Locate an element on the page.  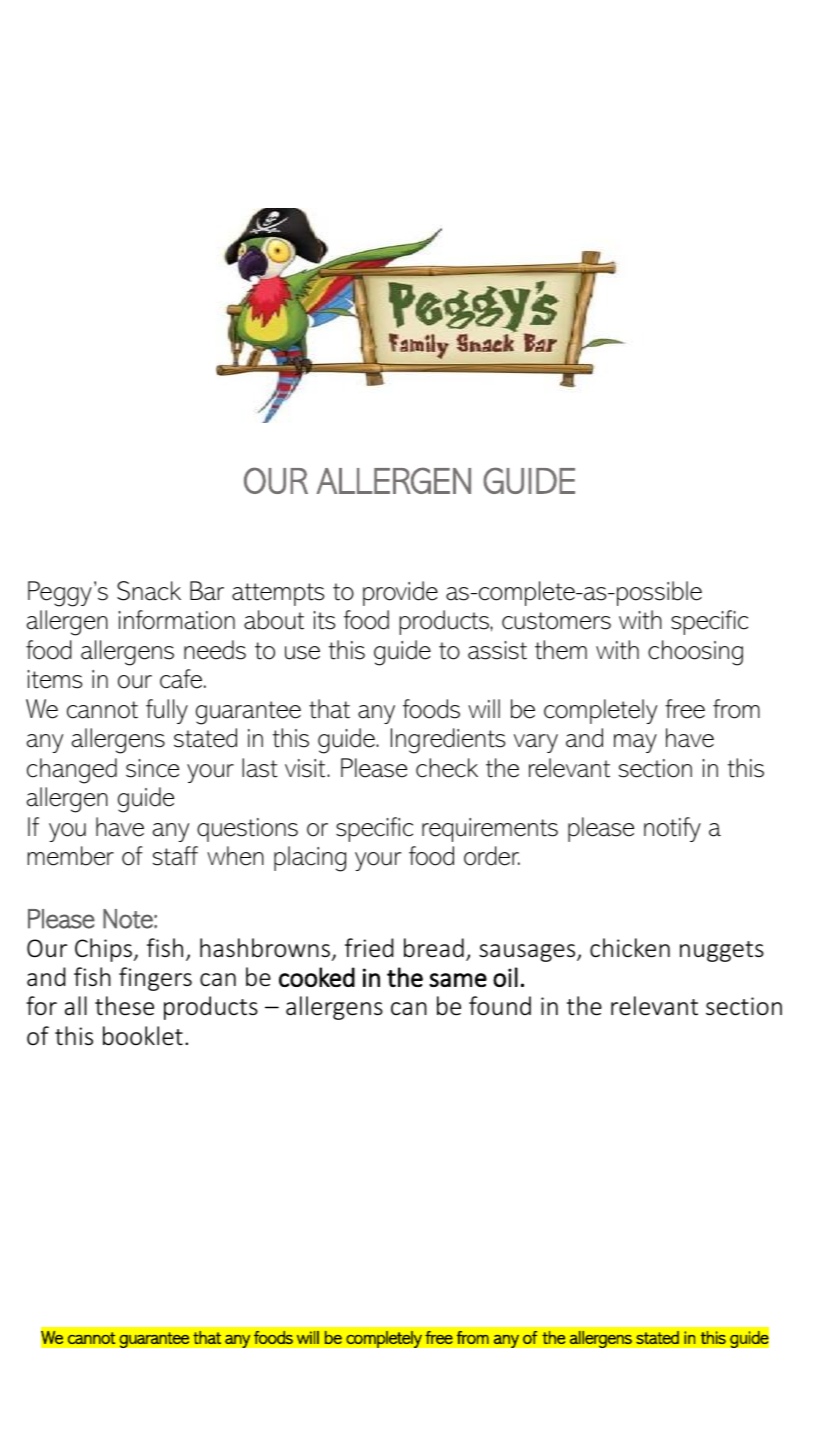
booklet is located at coordinates (143, 1036).
